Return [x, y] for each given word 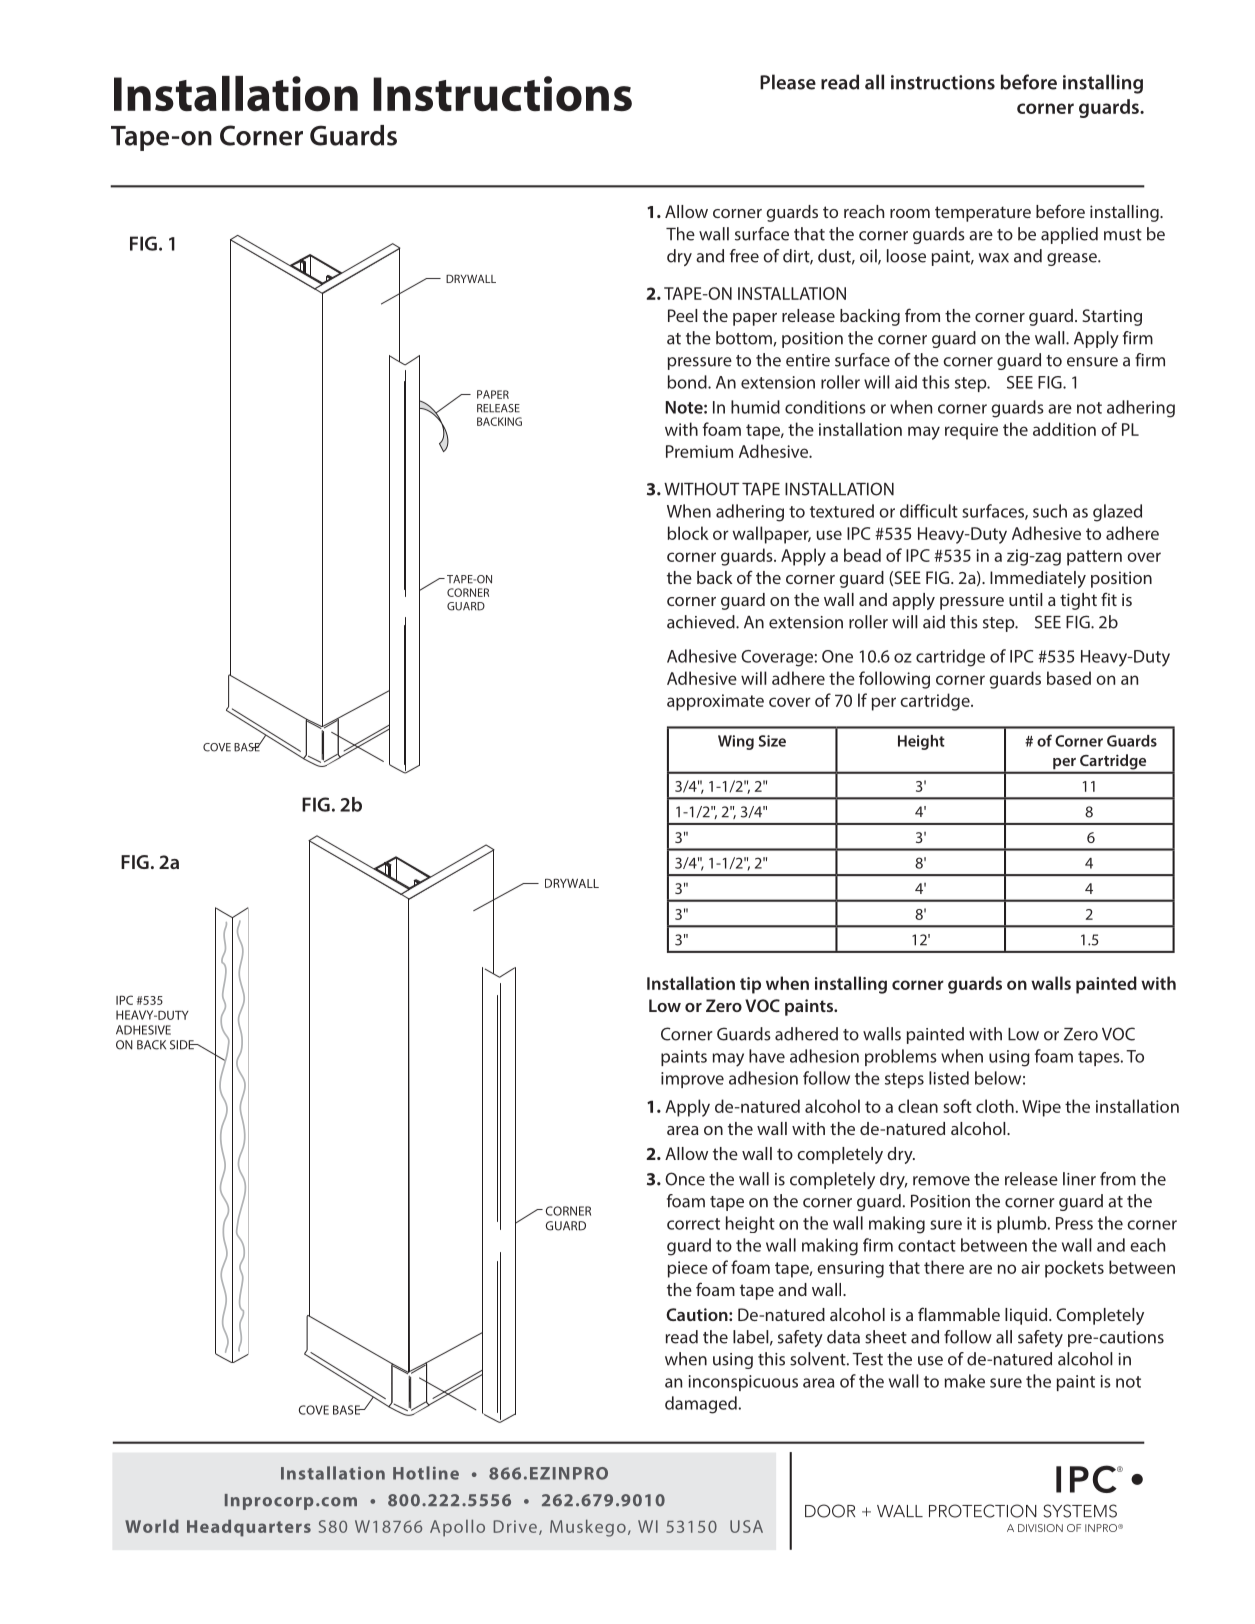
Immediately [1038, 579]
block [688, 533]
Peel [682, 315]
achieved [702, 622]
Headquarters [249, 1528]
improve [692, 1080]
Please [788, 82]
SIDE [183, 1045]
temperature [983, 214]
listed [949, 1078]
